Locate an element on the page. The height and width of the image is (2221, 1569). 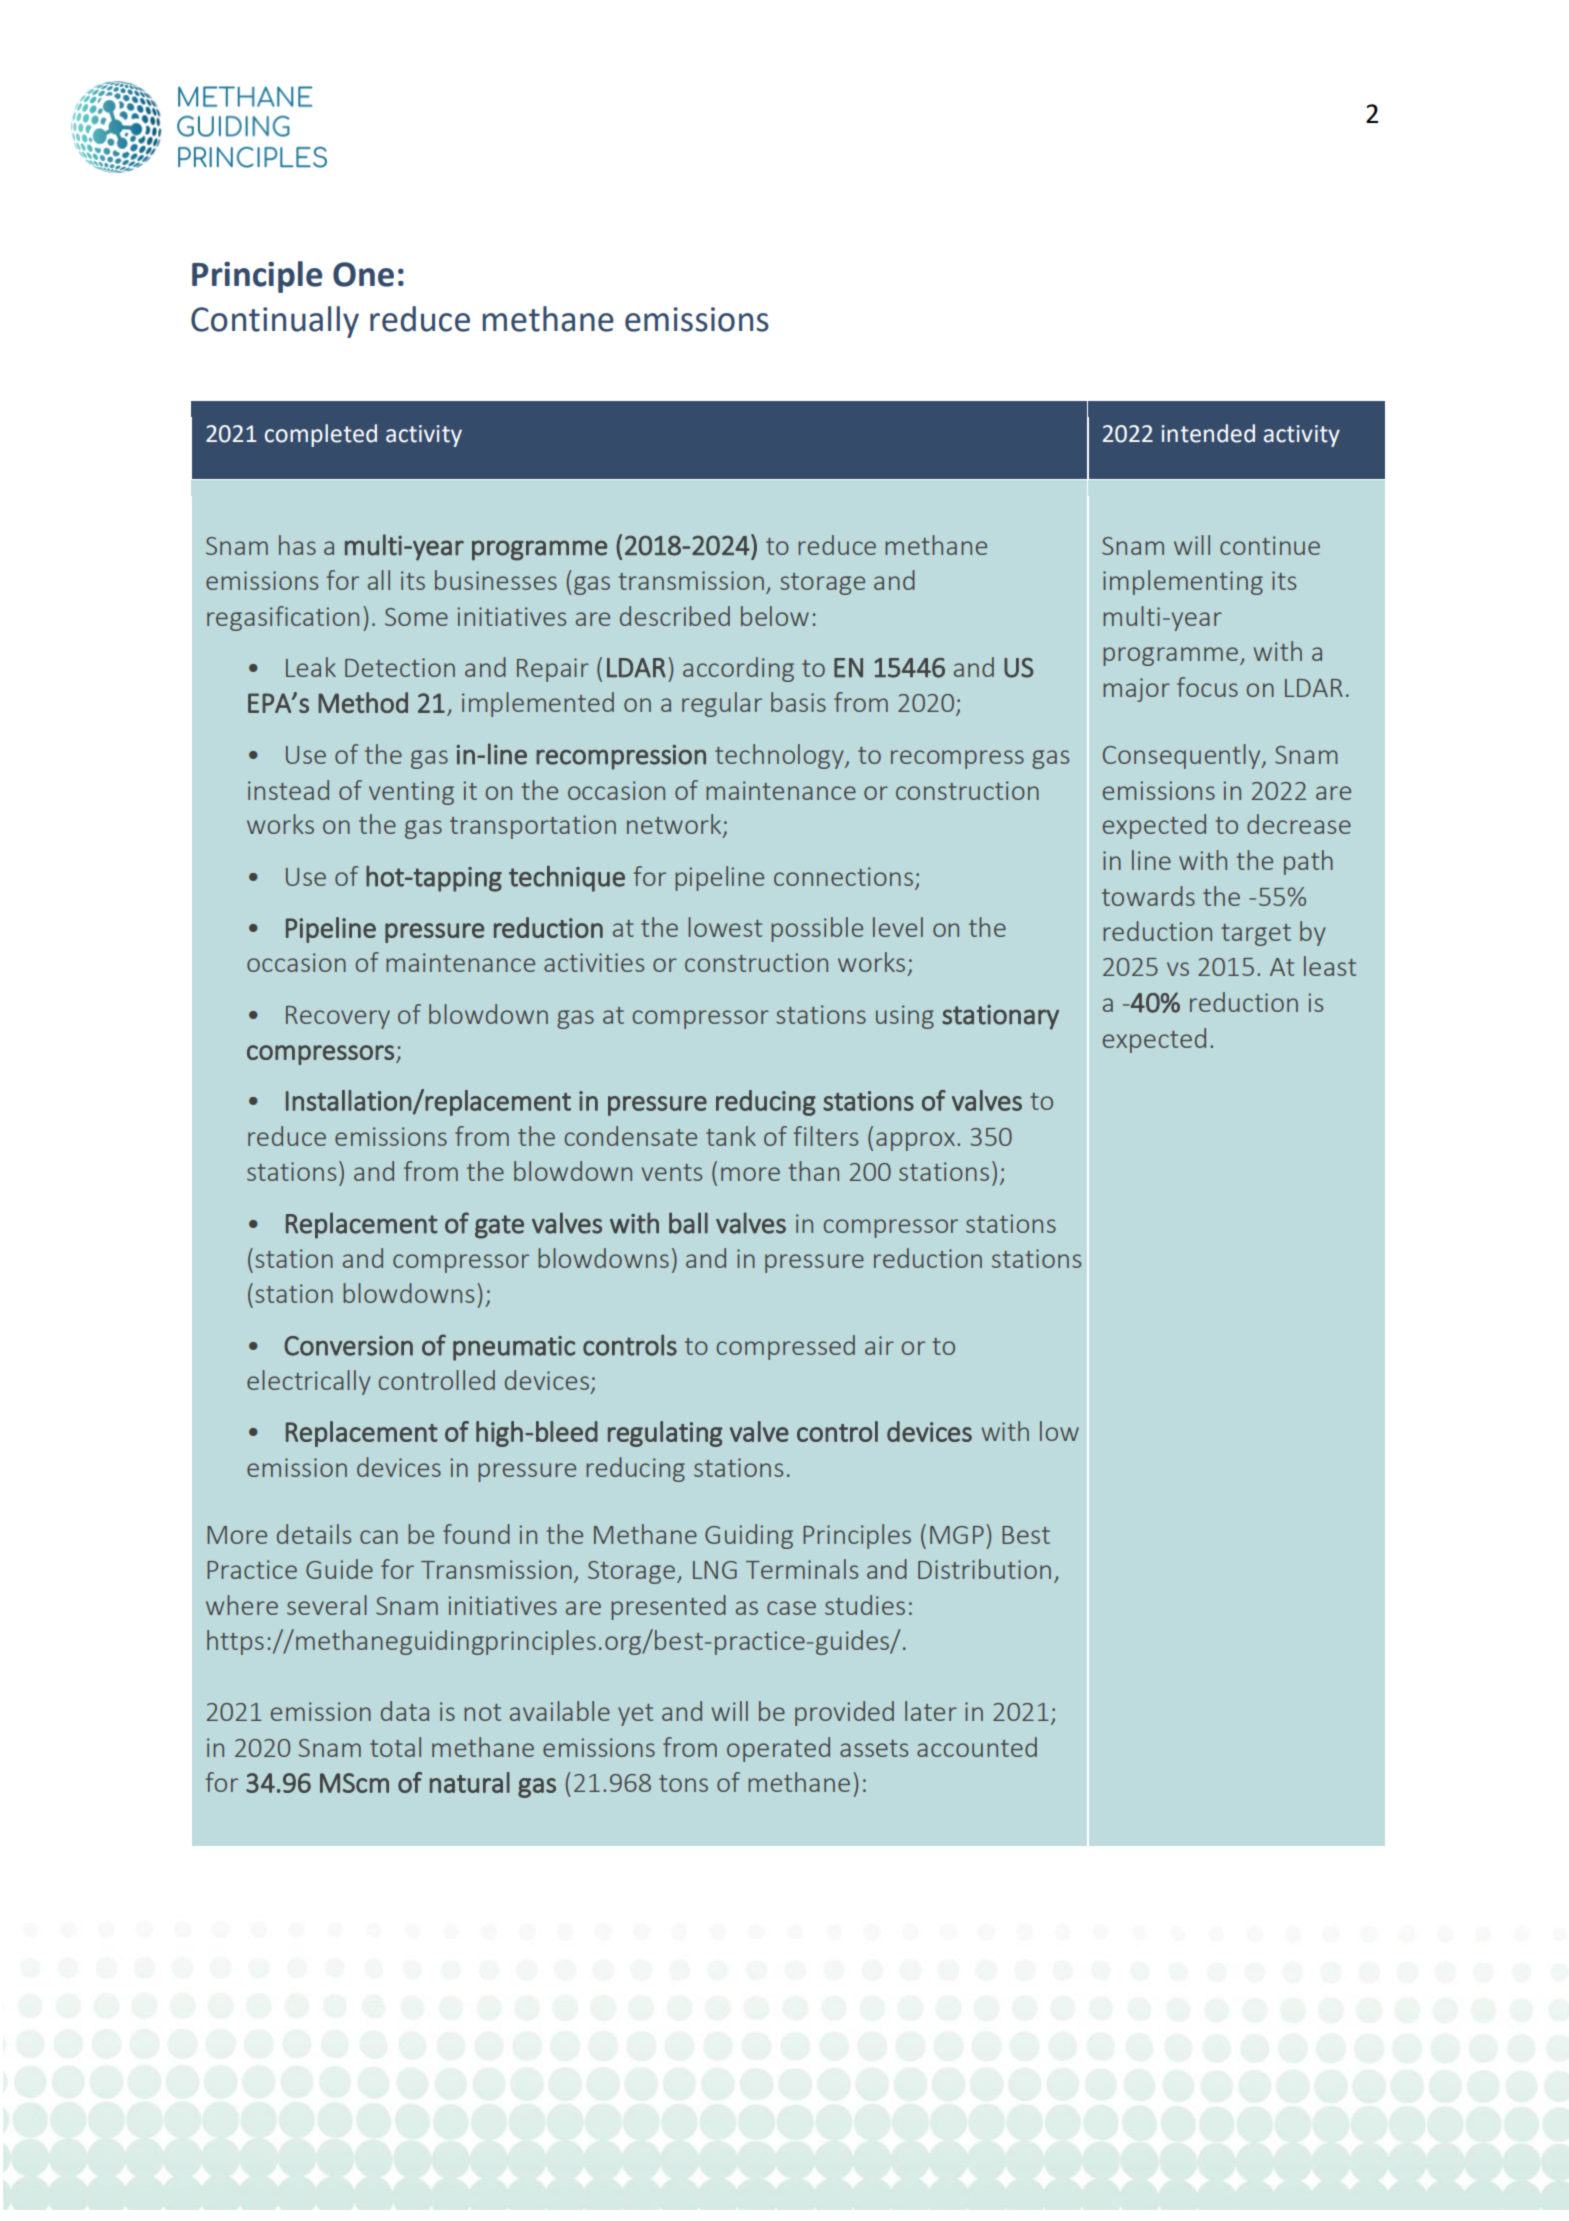
One is located at coordinates (363, 274).
